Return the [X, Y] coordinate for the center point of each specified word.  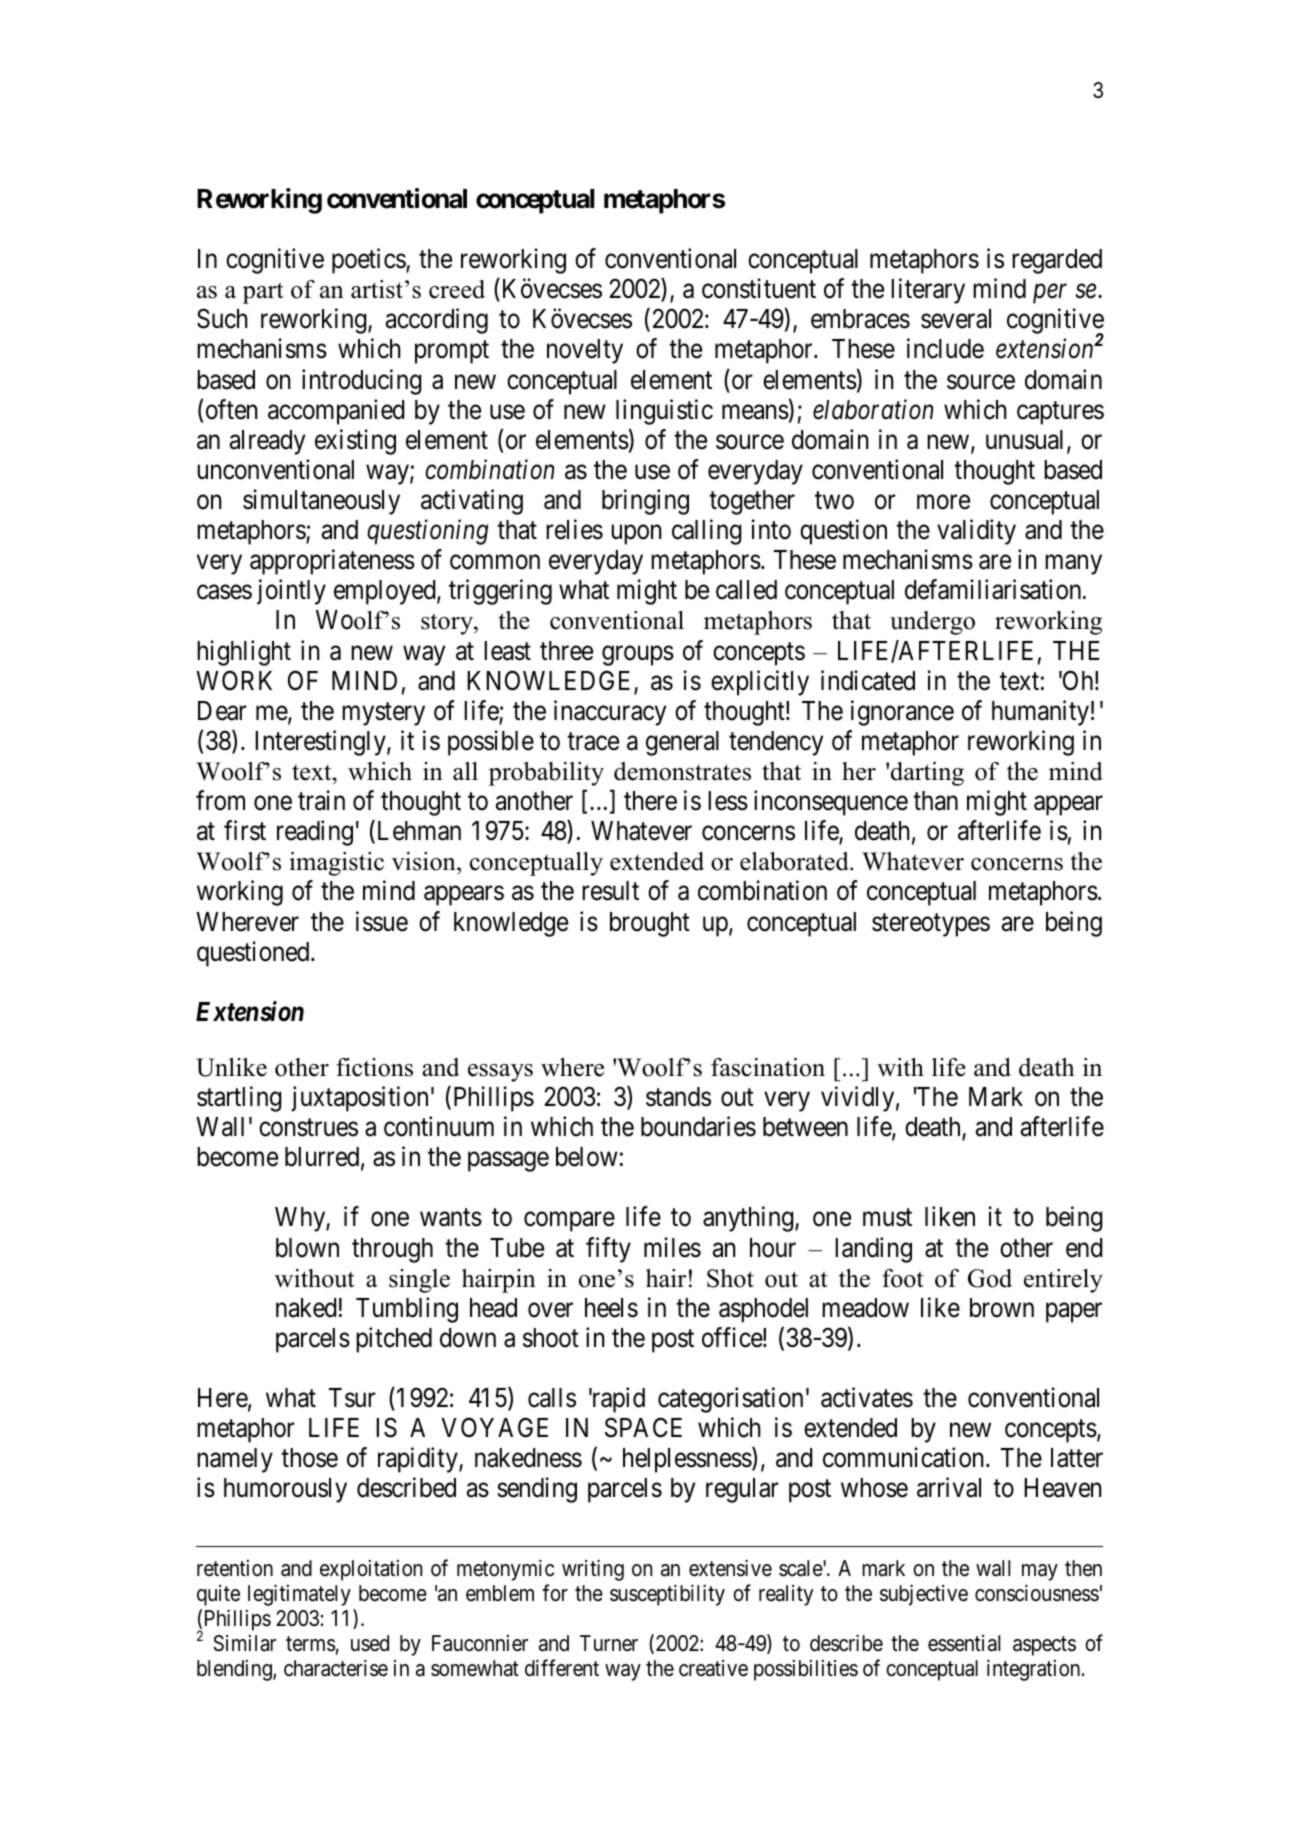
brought [650, 924]
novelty [585, 351]
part [263, 293]
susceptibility [667, 1595]
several [956, 319]
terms [311, 1646]
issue [382, 921]
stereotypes [931, 925]
